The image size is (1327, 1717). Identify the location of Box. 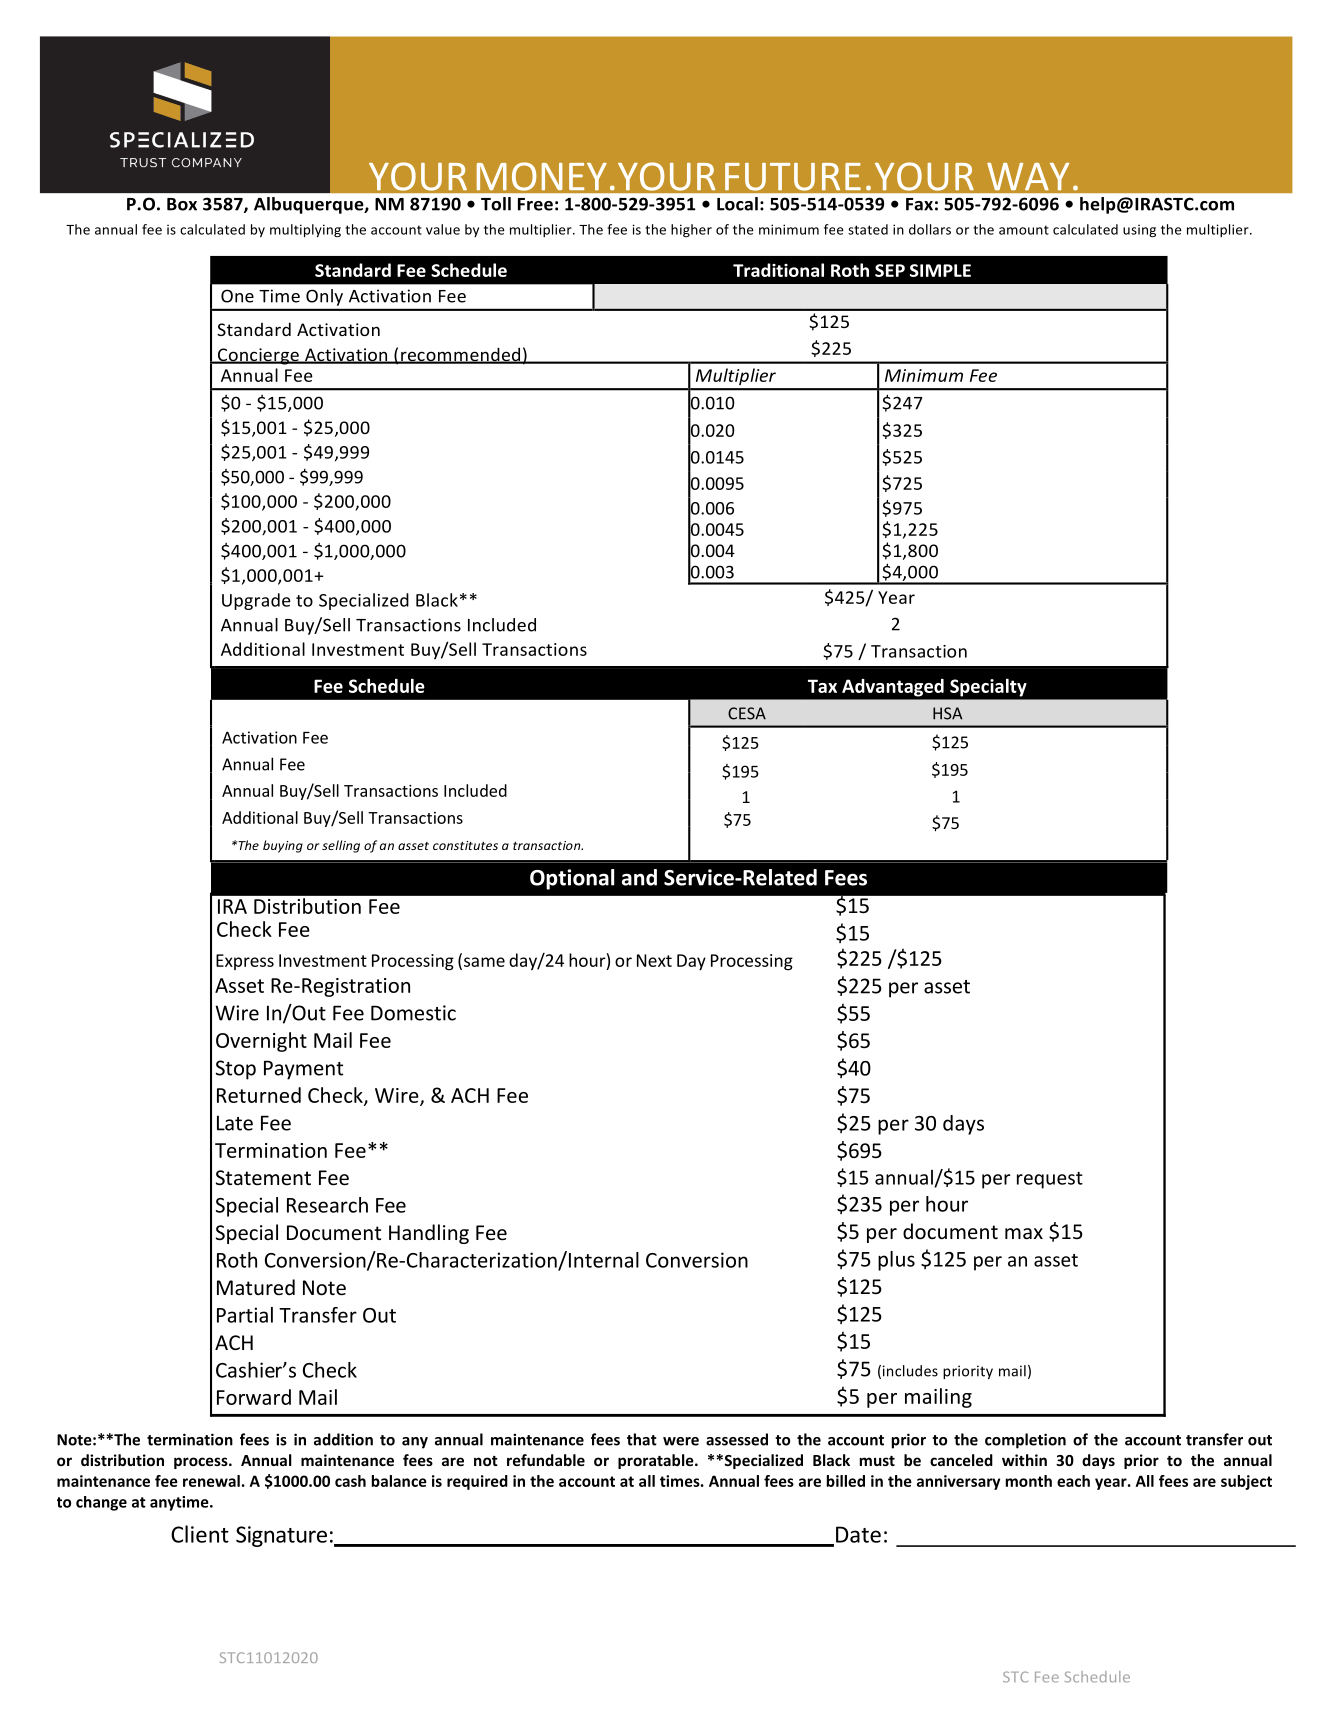
(182, 204).
